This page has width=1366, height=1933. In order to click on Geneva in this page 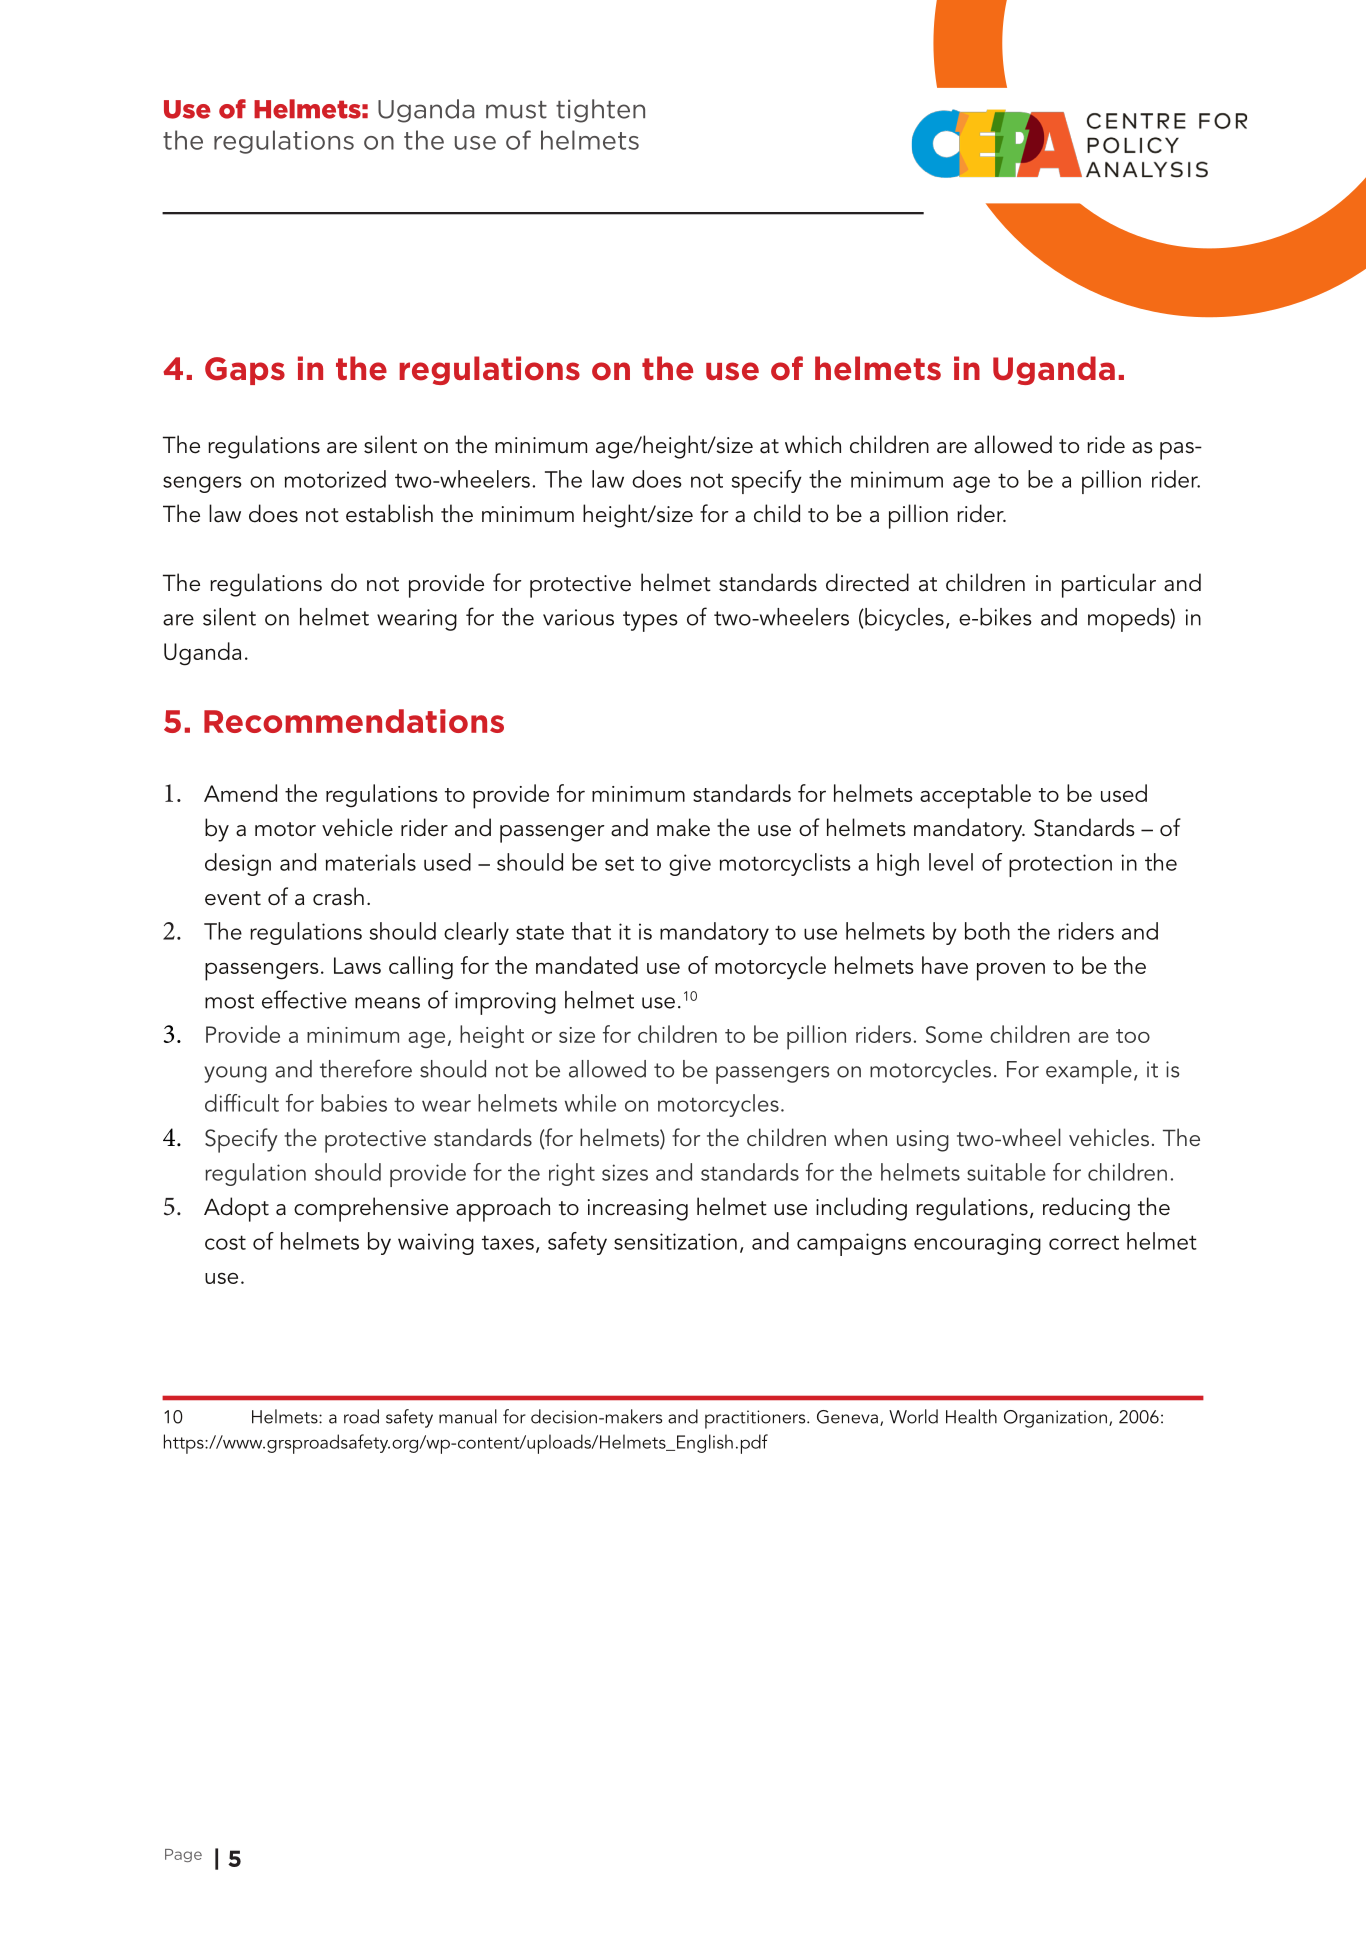, I will do `click(847, 1417)`.
